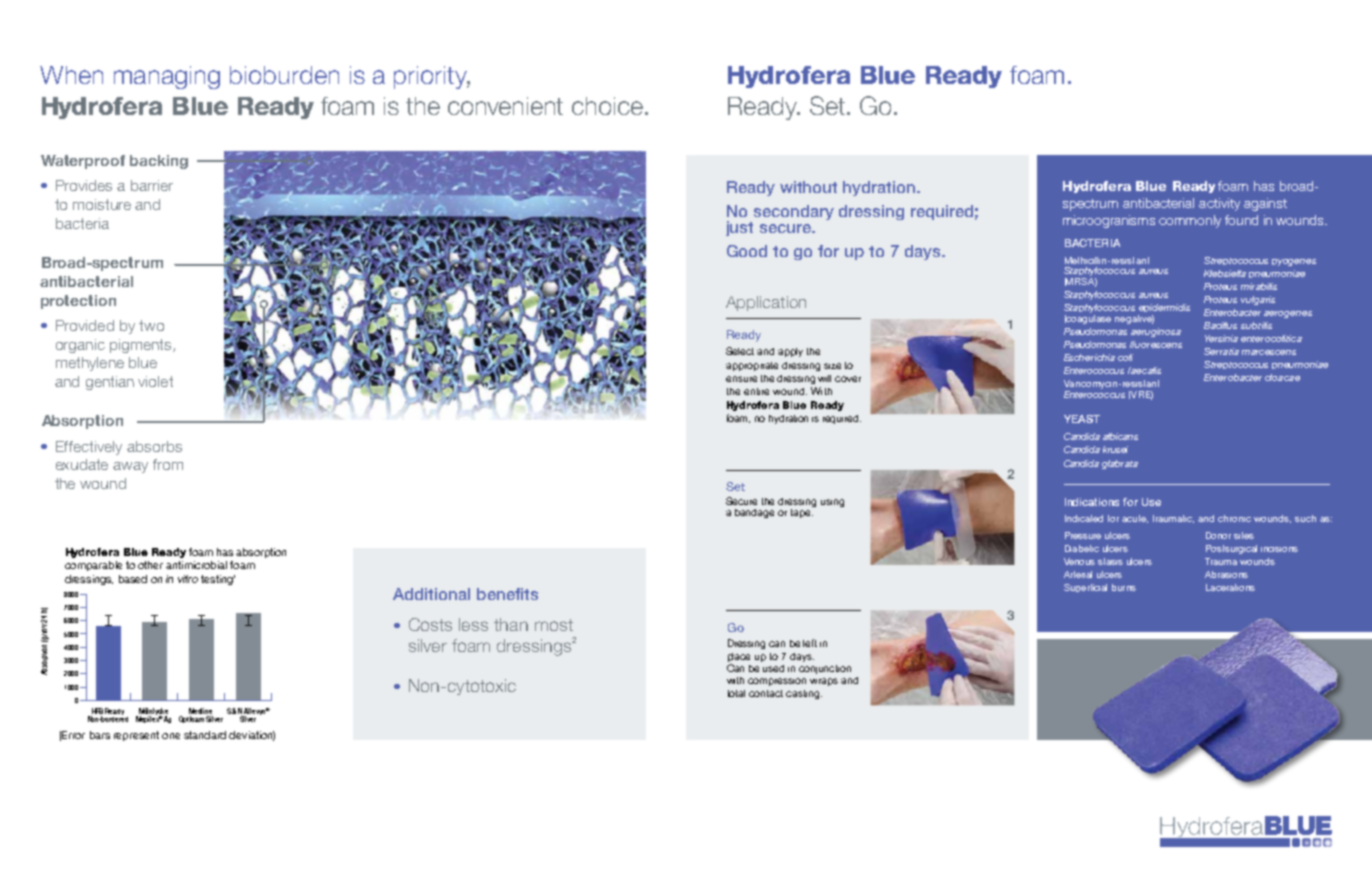  I want to click on total, so click(736, 693).
